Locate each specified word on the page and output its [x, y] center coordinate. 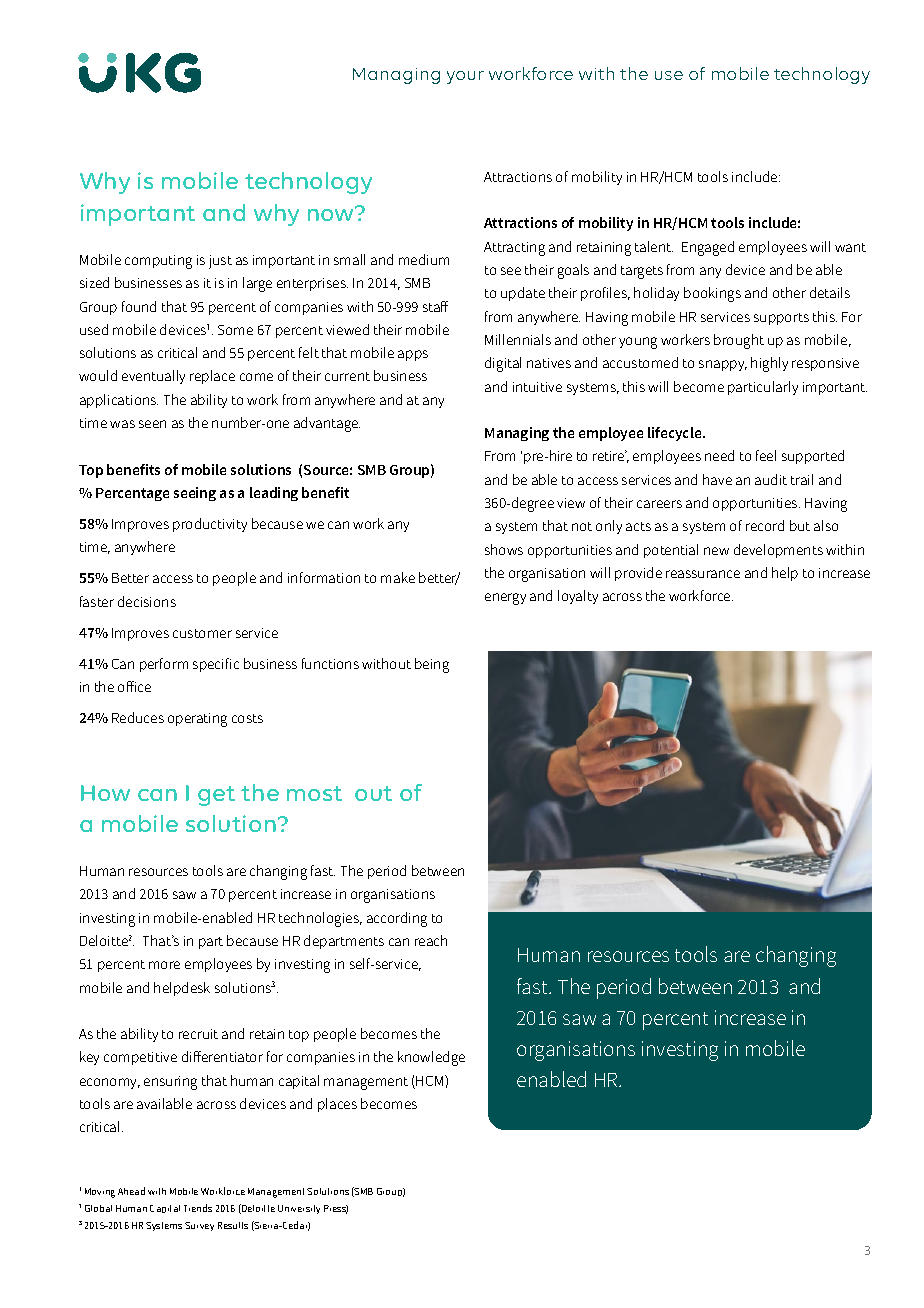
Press [336, 1209]
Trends [198, 1208]
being [432, 665]
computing [158, 262]
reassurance [703, 574]
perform [164, 665]
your [465, 77]
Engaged [708, 248]
